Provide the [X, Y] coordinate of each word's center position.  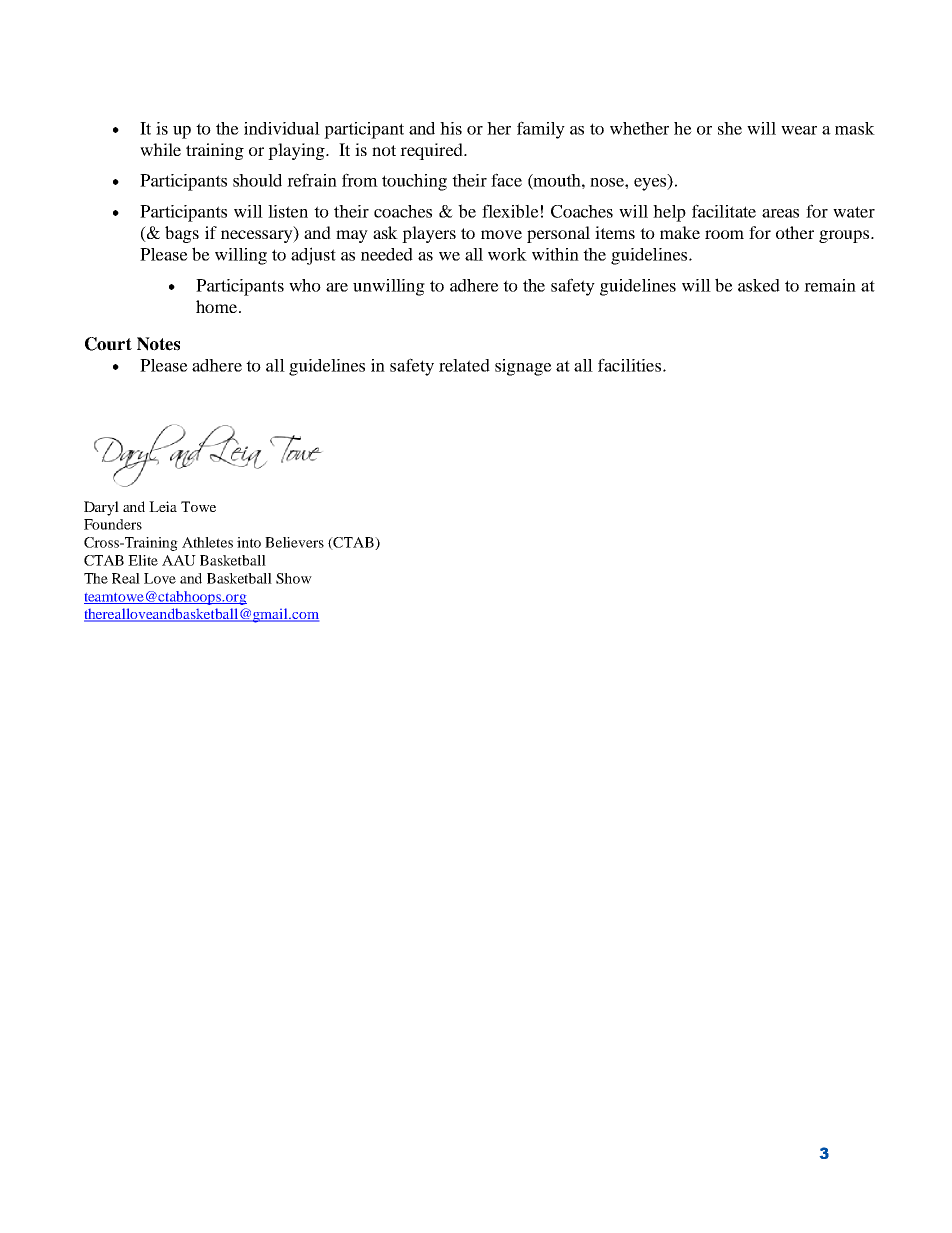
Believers [294, 542]
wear [799, 130]
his [451, 128]
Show [294, 578]
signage [523, 367]
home [218, 306]
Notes [158, 344]
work [507, 254]
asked [759, 285]
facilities [631, 365]
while [160, 149]
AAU [179, 560]
